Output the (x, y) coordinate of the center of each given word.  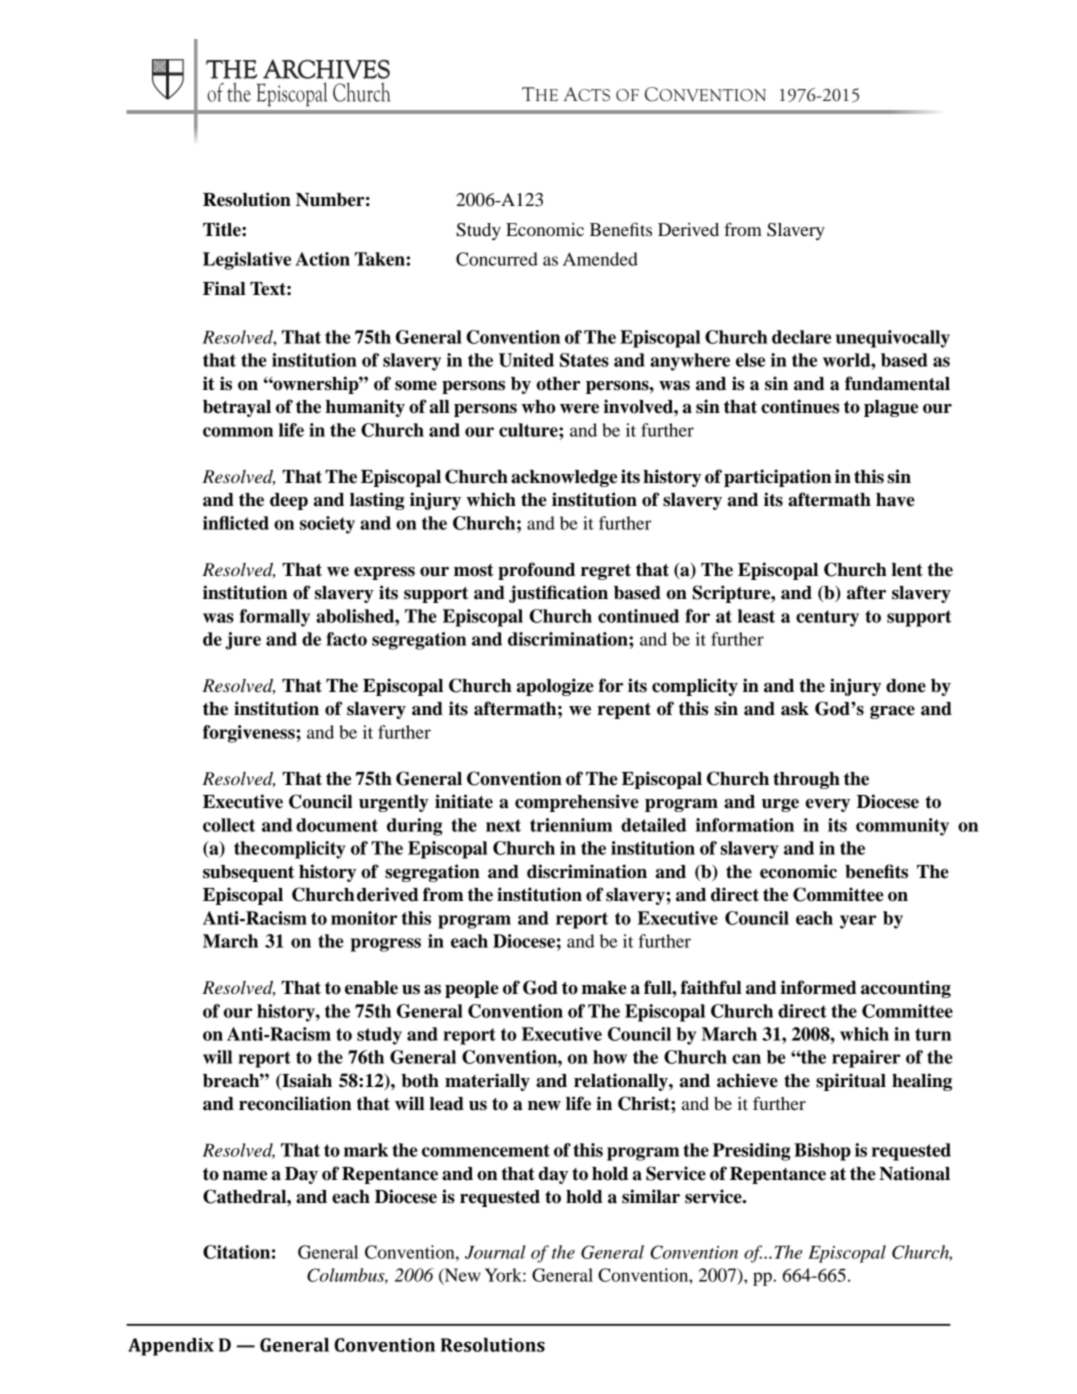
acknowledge (564, 478)
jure (243, 641)
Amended (600, 259)
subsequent (248, 873)
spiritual (851, 1082)
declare (801, 337)
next (503, 825)
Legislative (247, 261)
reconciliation (295, 1103)
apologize (555, 687)
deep (289, 501)
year (858, 922)
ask (795, 709)
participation (778, 478)
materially (487, 1082)
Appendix (171, 1347)
